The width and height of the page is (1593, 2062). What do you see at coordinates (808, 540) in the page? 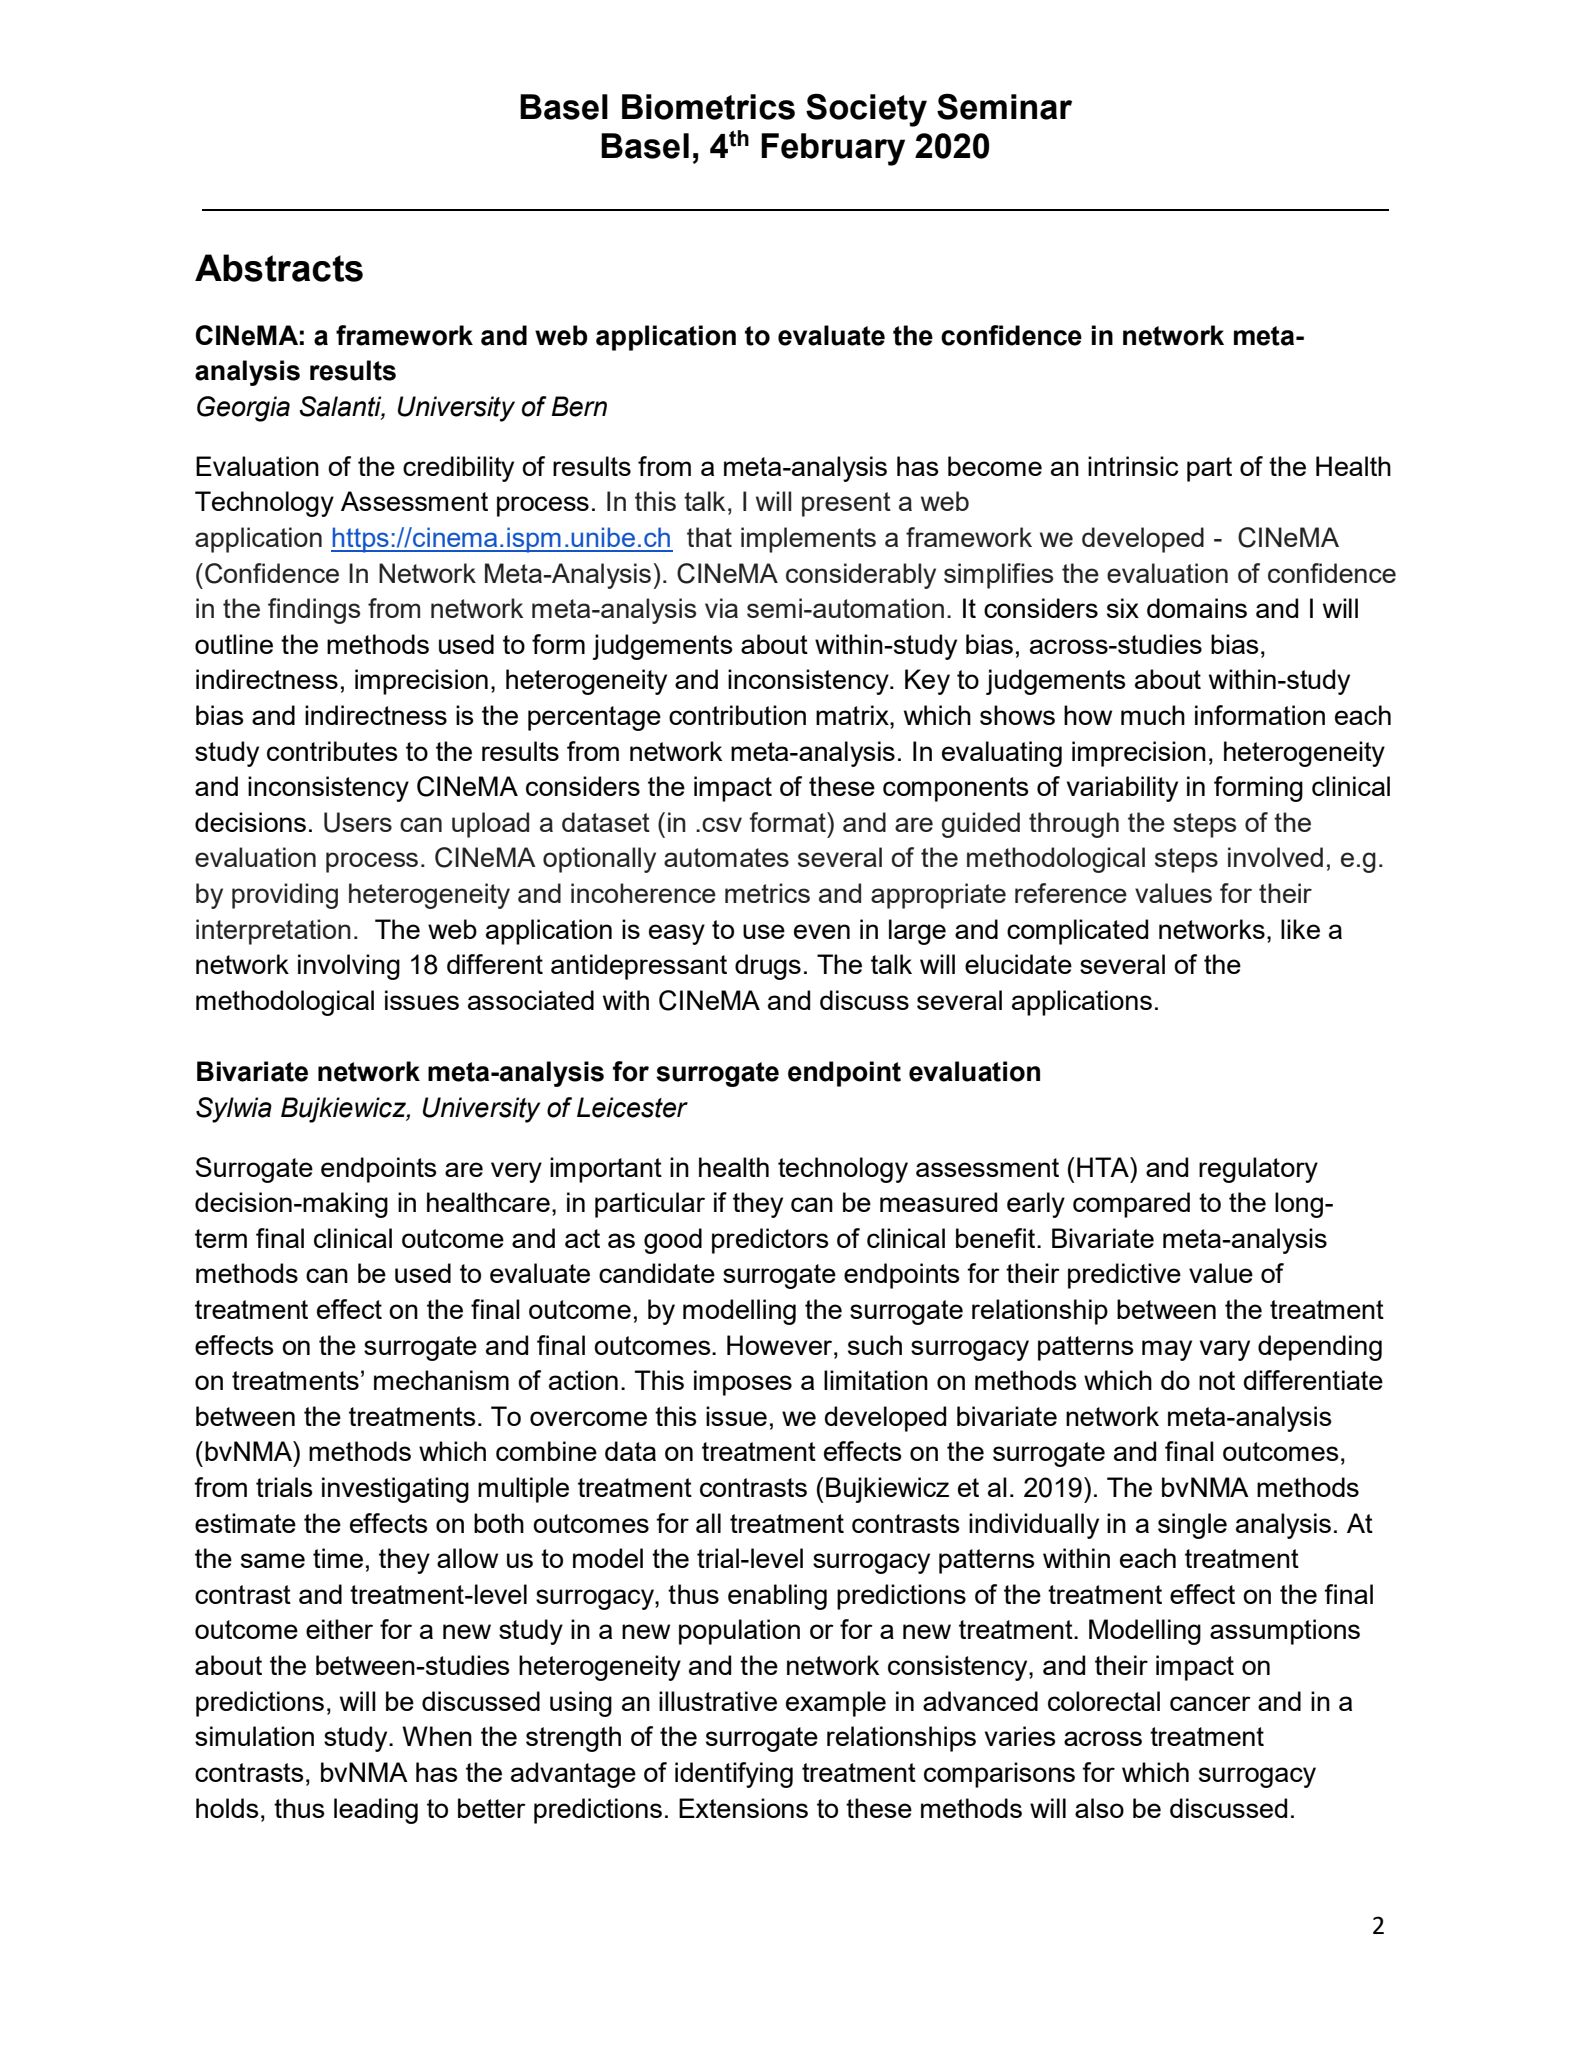
I see `implements` at bounding box center [808, 540].
